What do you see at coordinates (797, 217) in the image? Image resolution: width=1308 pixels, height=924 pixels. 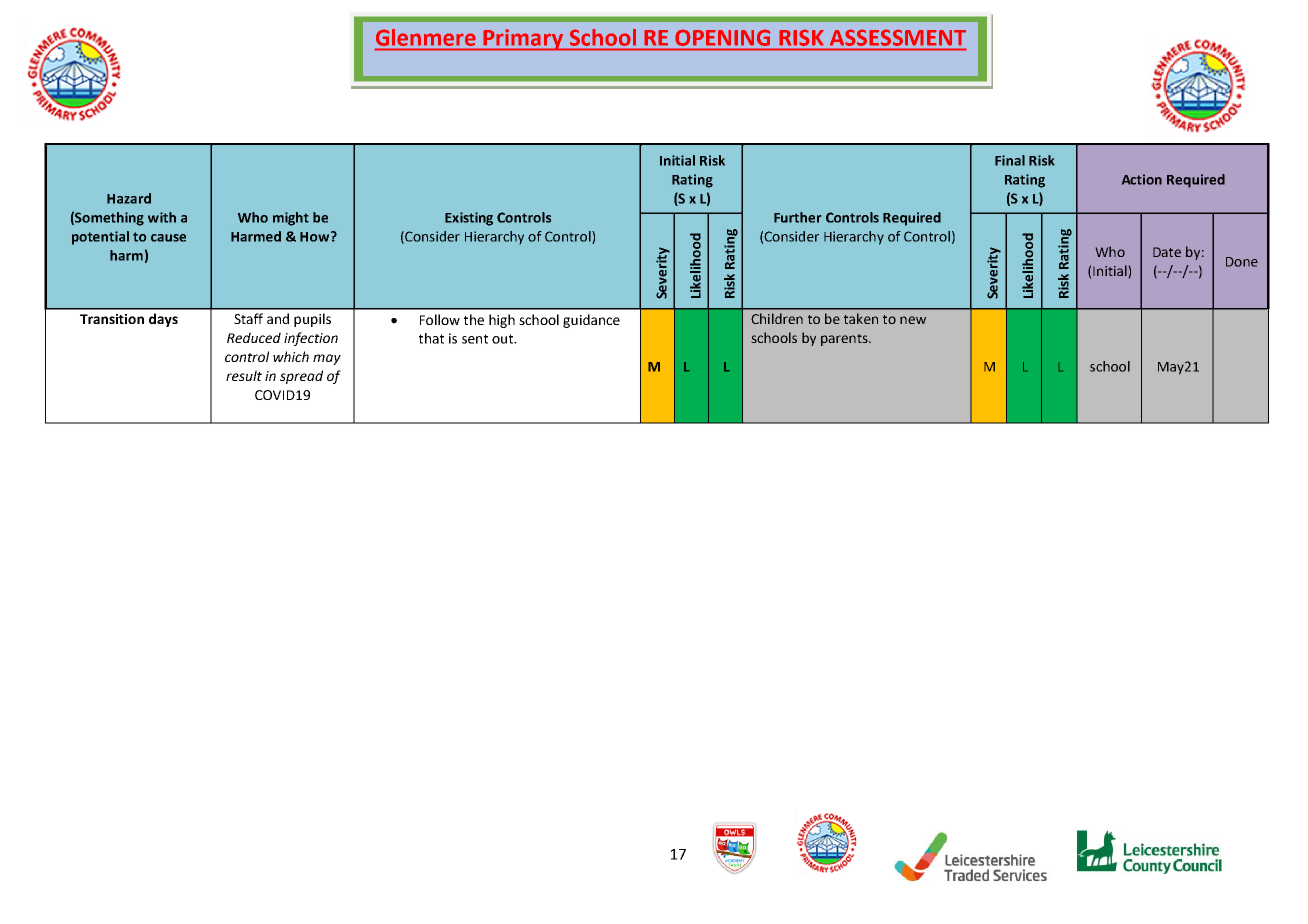 I see `Further` at bounding box center [797, 217].
